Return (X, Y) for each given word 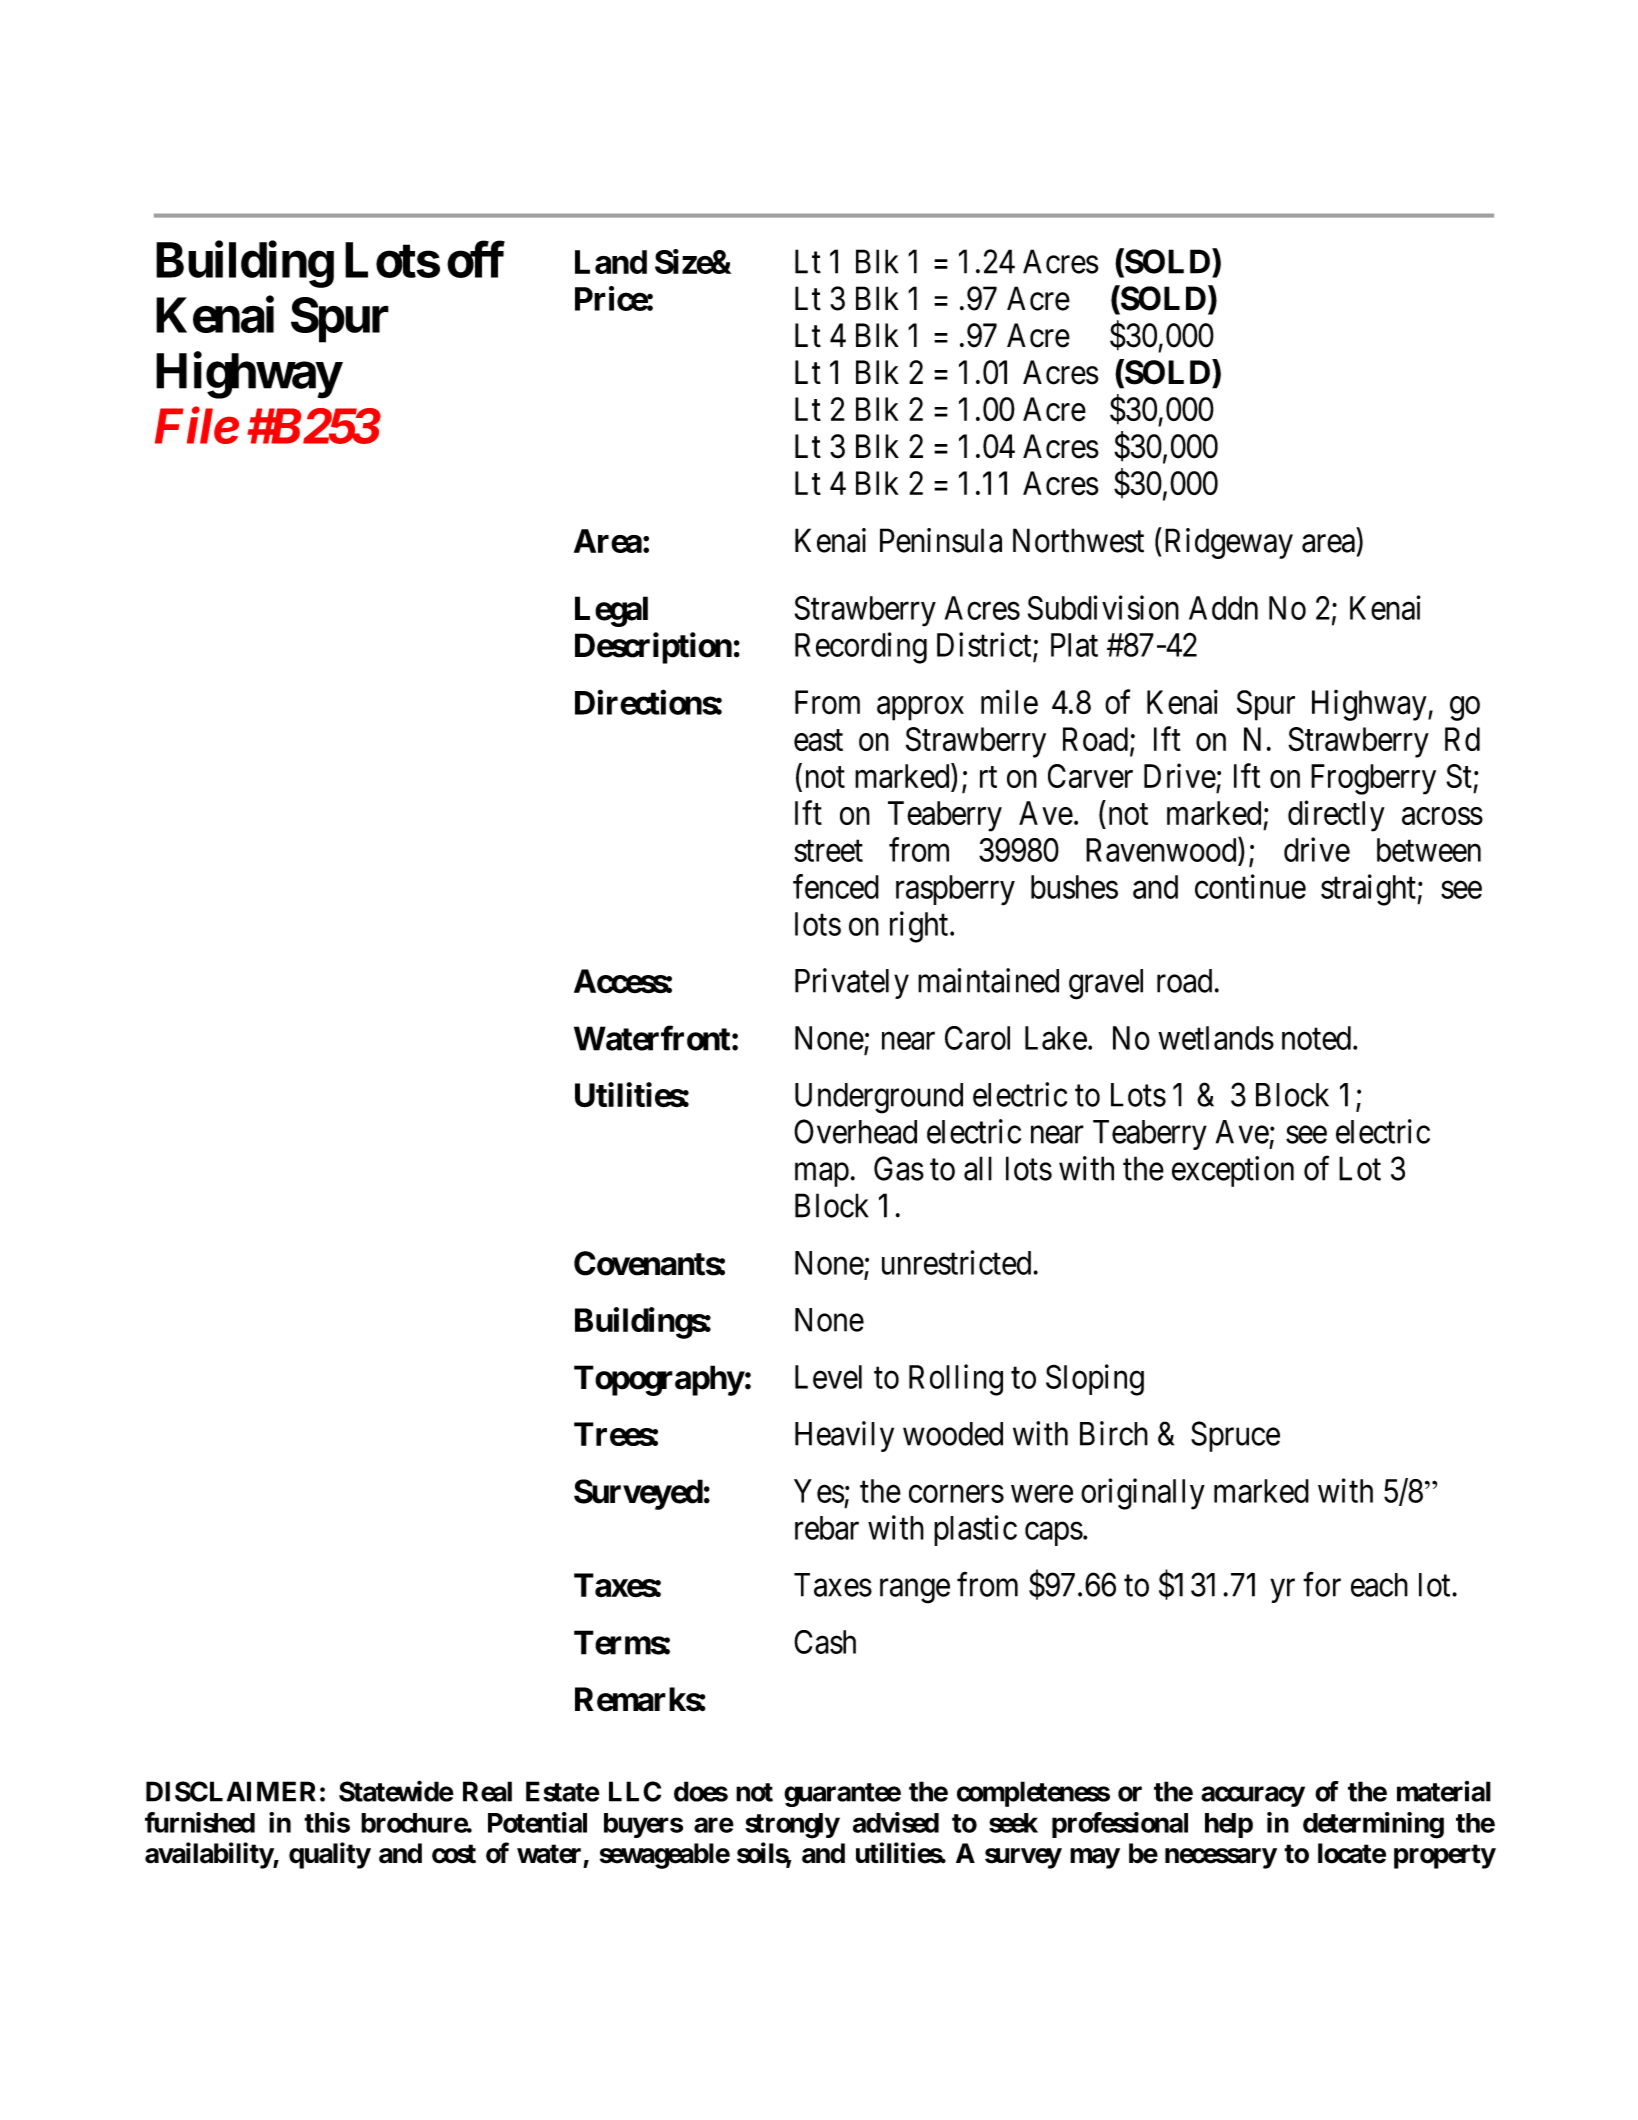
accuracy (1253, 1796)
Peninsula (941, 540)
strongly (792, 1826)
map (822, 1175)
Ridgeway (1229, 543)
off (476, 260)
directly (1336, 816)
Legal (611, 611)
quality (330, 1855)
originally (1143, 1494)
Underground (879, 1098)
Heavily (844, 1436)
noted (1316, 1038)
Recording (861, 648)
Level (828, 1377)
